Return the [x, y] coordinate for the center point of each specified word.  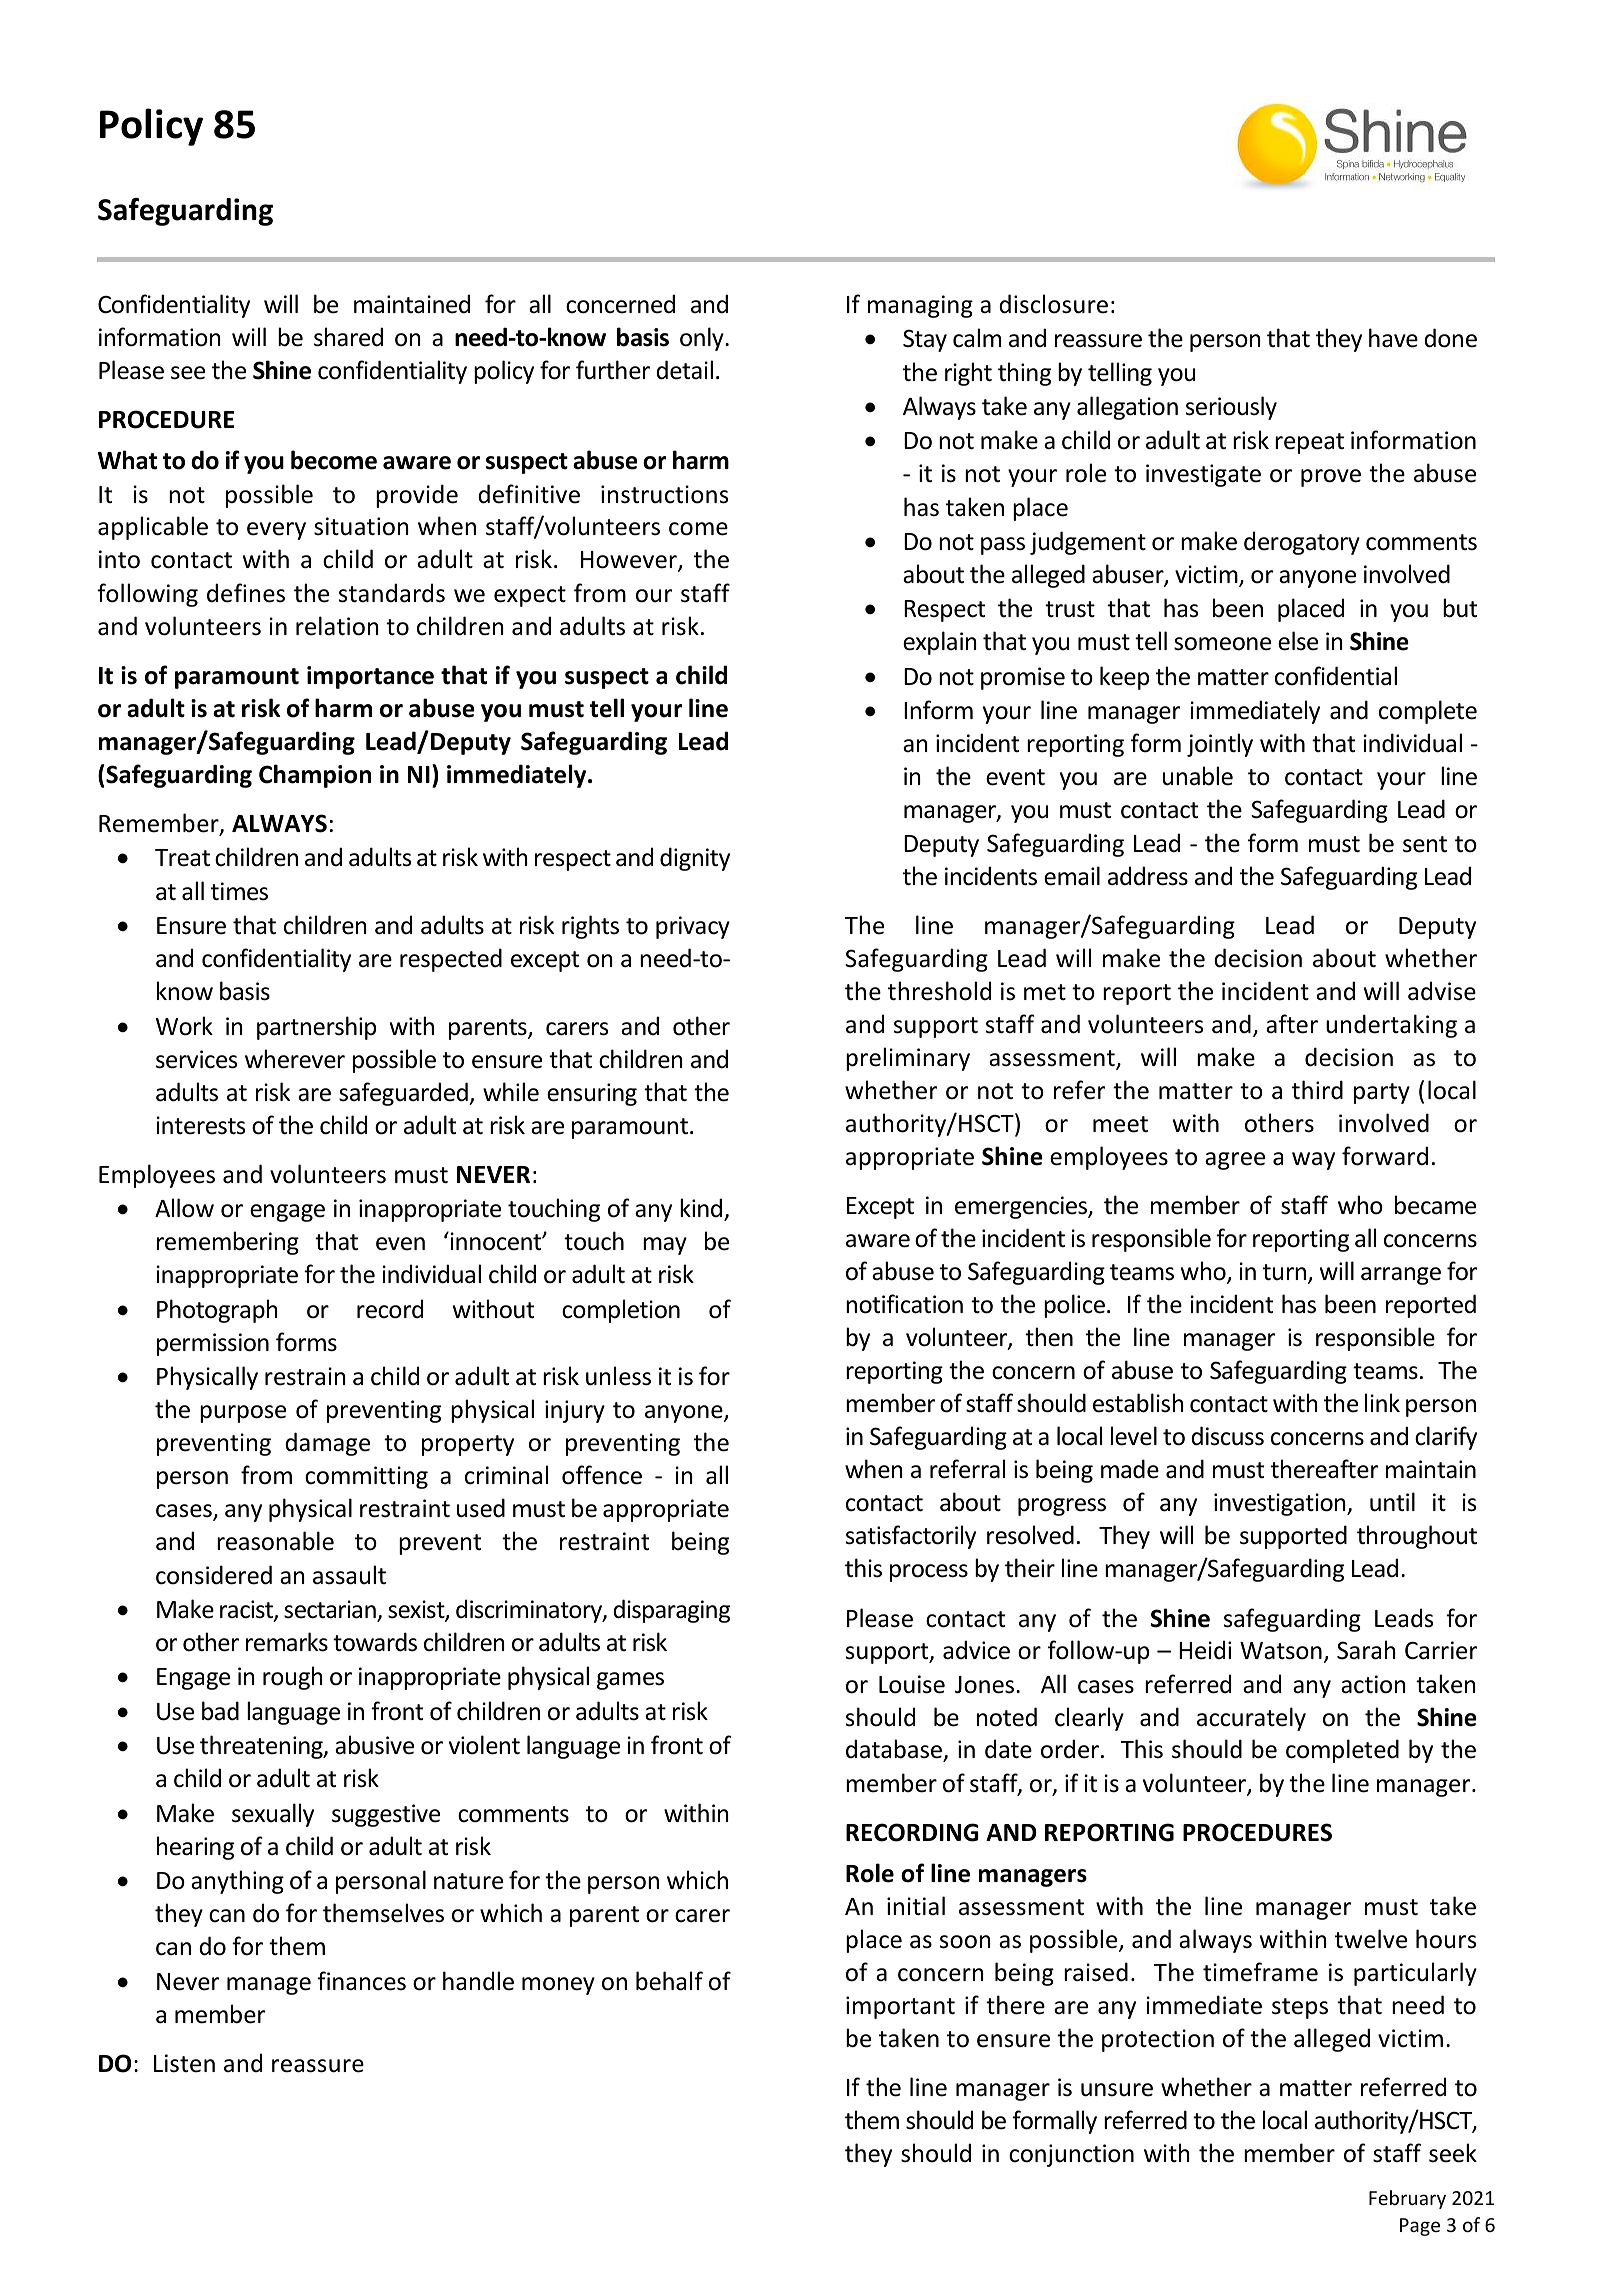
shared [348, 337]
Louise [912, 1684]
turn [1286, 1273]
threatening [262, 1747]
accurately [1251, 1719]
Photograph [217, 1311]
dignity [695, 859]
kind [702, 1209]
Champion [315, 776]
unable [1198, 776]
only [703, 339]
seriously [1231, 408]
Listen [184, 2063]
